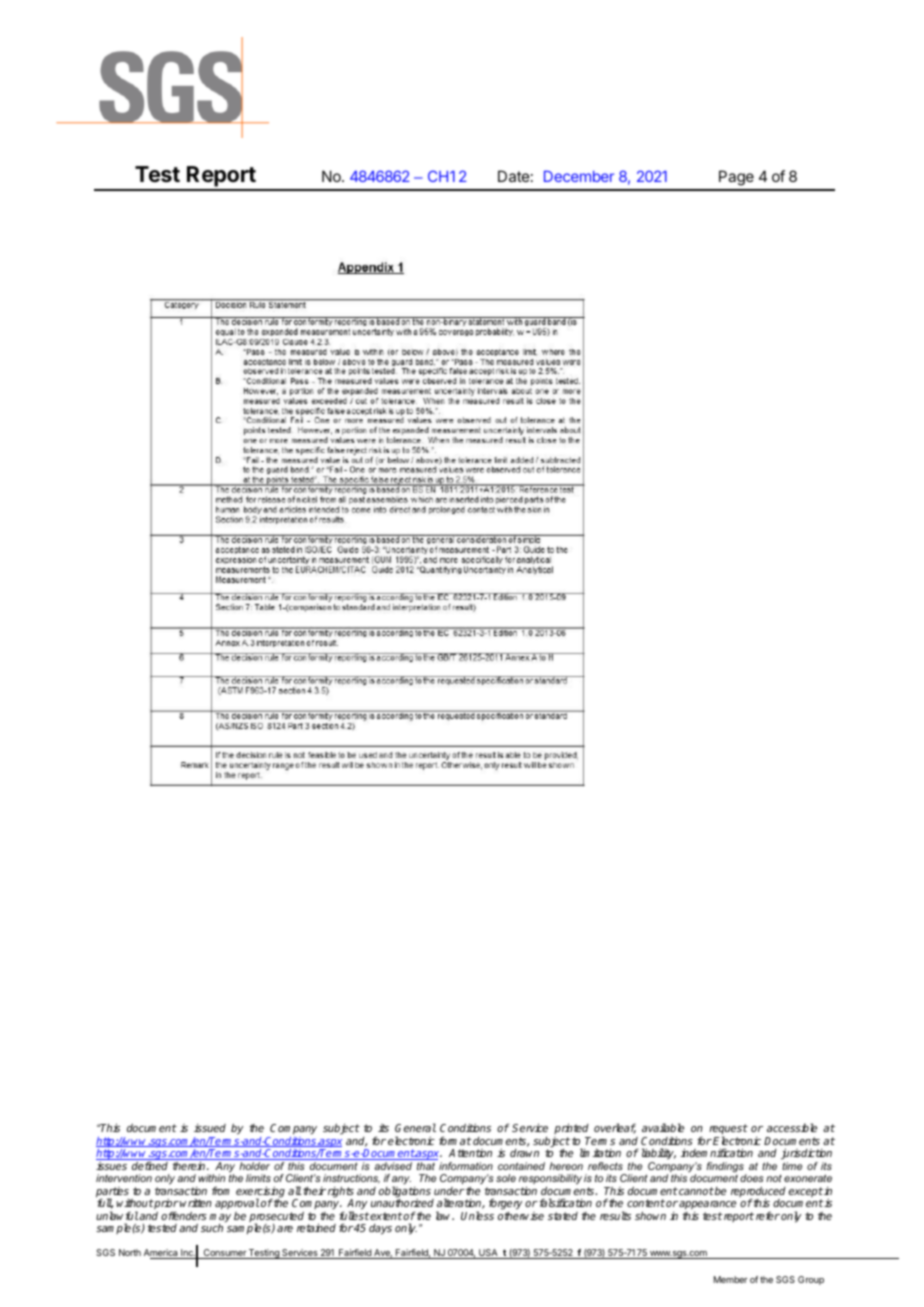 This screenshot has width=924, height=1307. I want to click on December, so click(579, 176).
